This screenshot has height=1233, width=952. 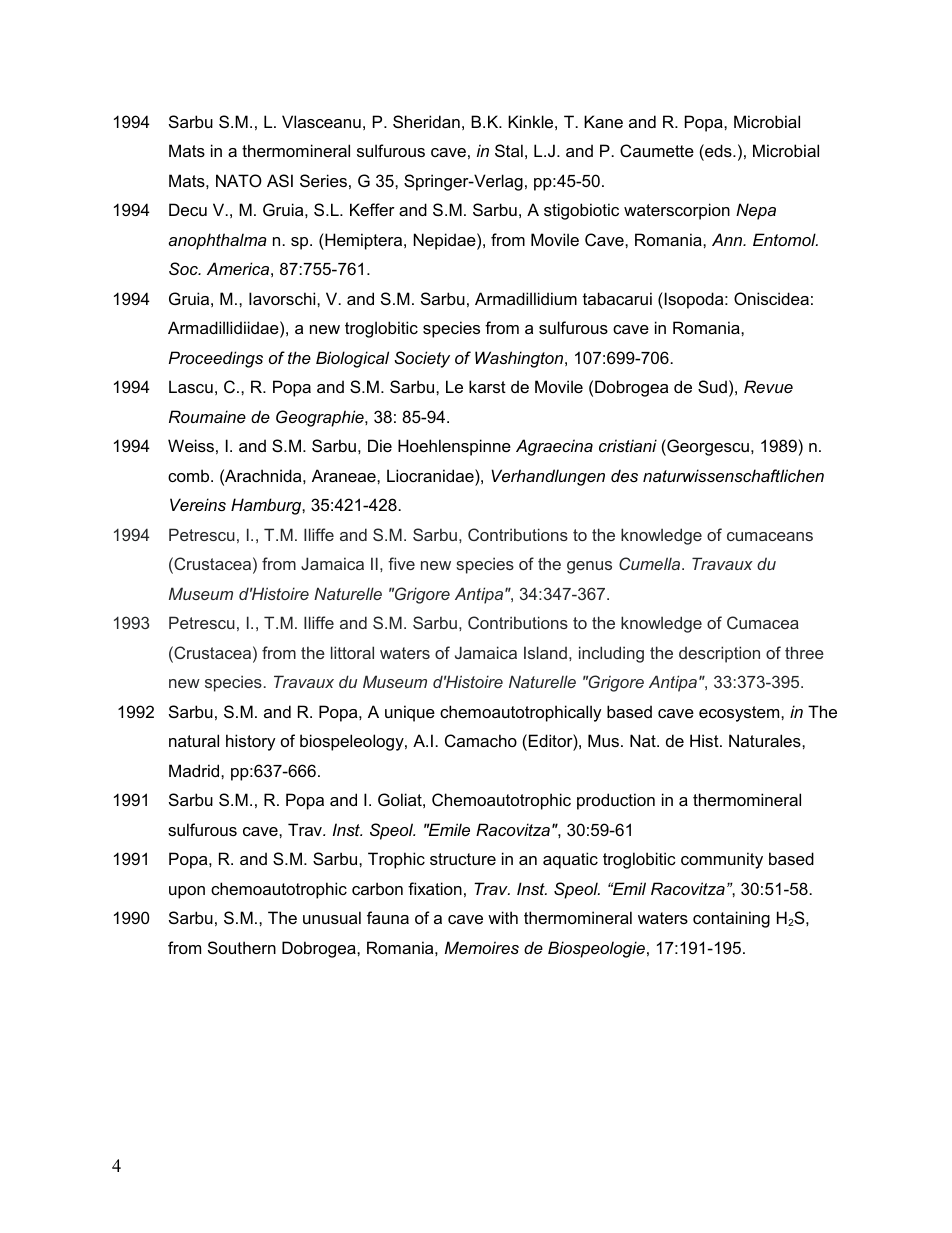 What do you see at coordinates (520, 359) in the screenshot?
I see `Washington` at bounding box center [520, 359].
